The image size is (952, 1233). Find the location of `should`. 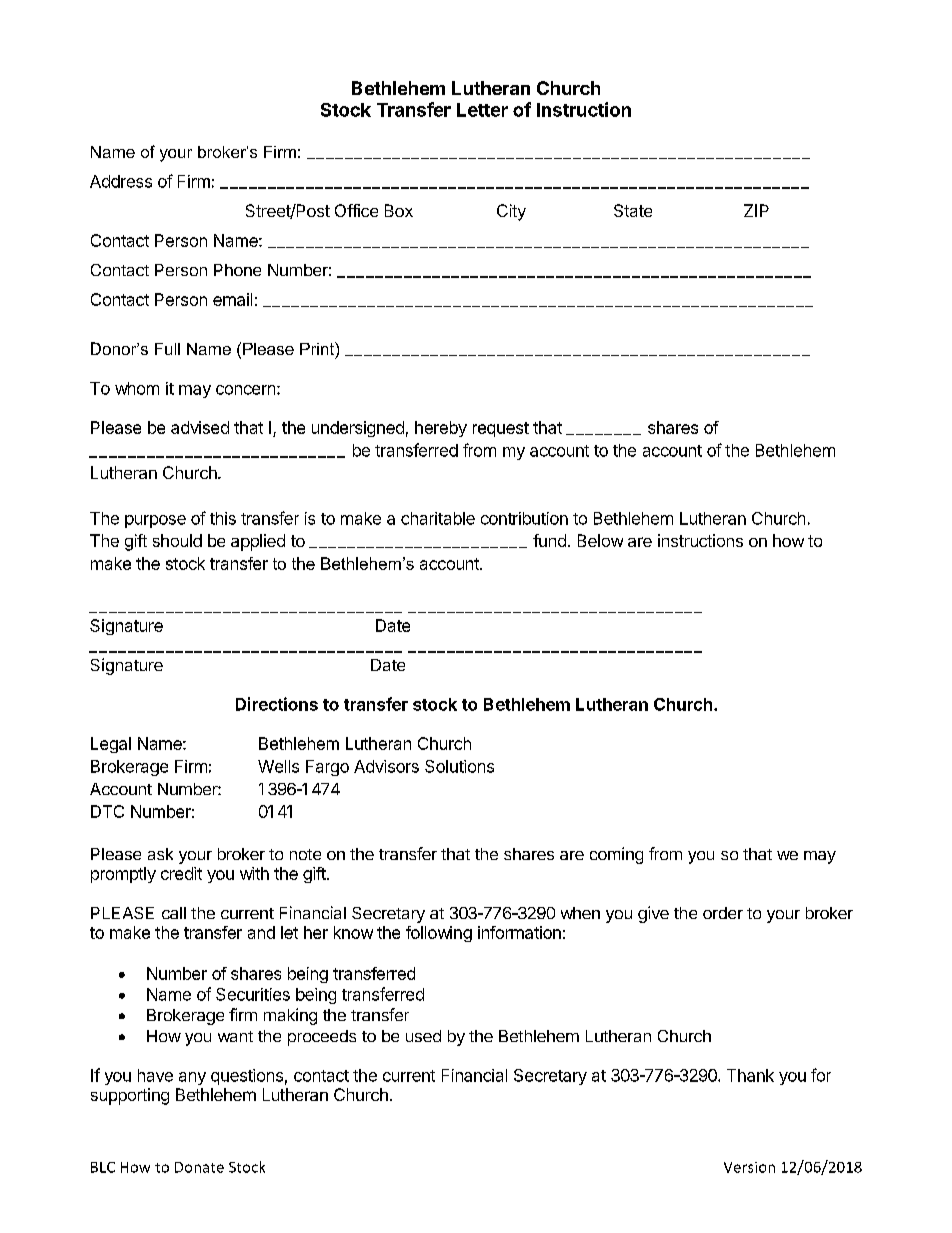

should is located at coordinates (177, 540).
